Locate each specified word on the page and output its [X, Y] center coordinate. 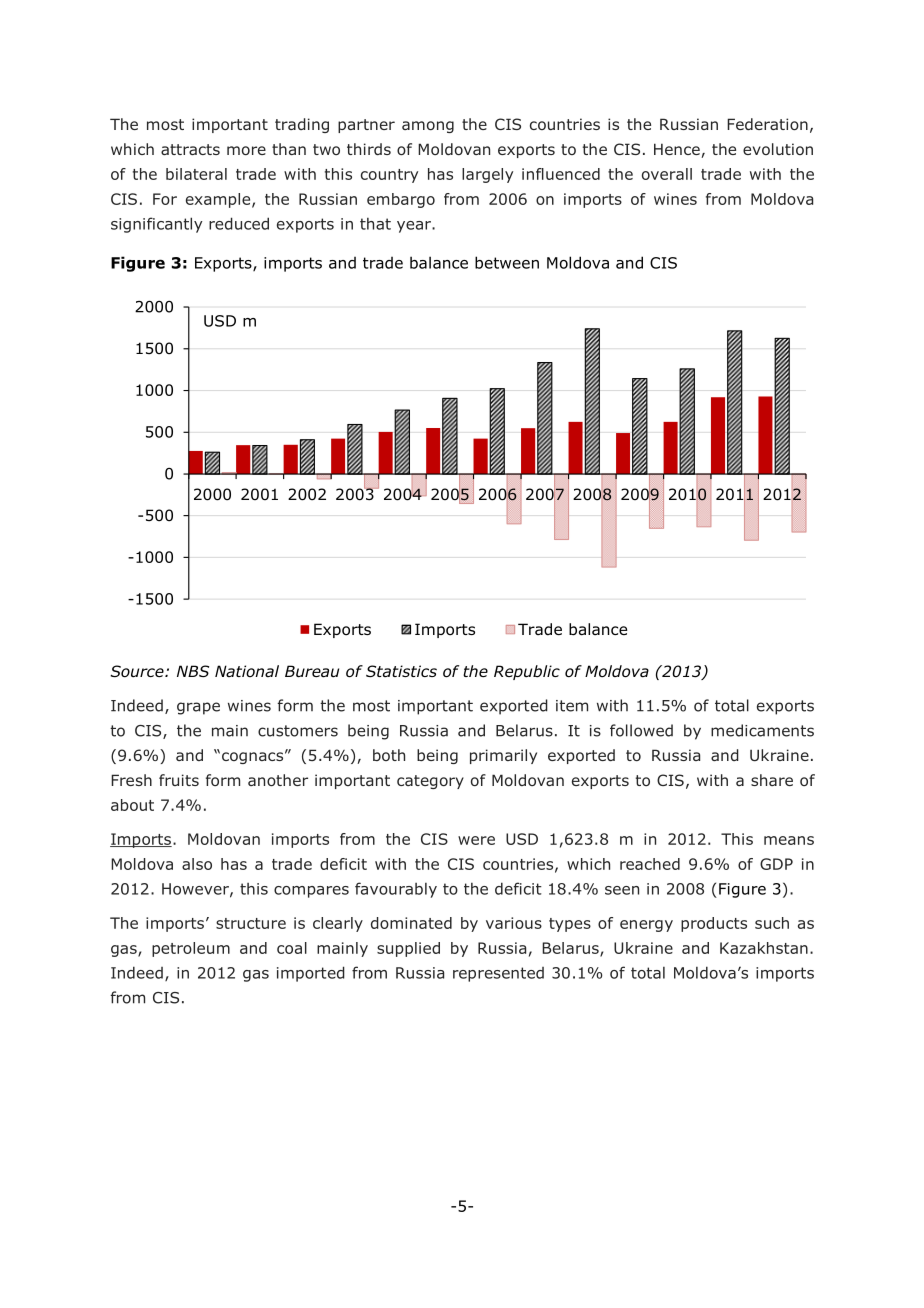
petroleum [191, 949]
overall [667, 174]
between [507, 262]
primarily [503, 756]
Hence [678, 150]
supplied [408, 949]
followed [641, 730]
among [428, 127]
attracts [190, 149]
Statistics [401, 671]
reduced [239, 223]
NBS [193, 671]
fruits [179, 780]
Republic [527, 672]
